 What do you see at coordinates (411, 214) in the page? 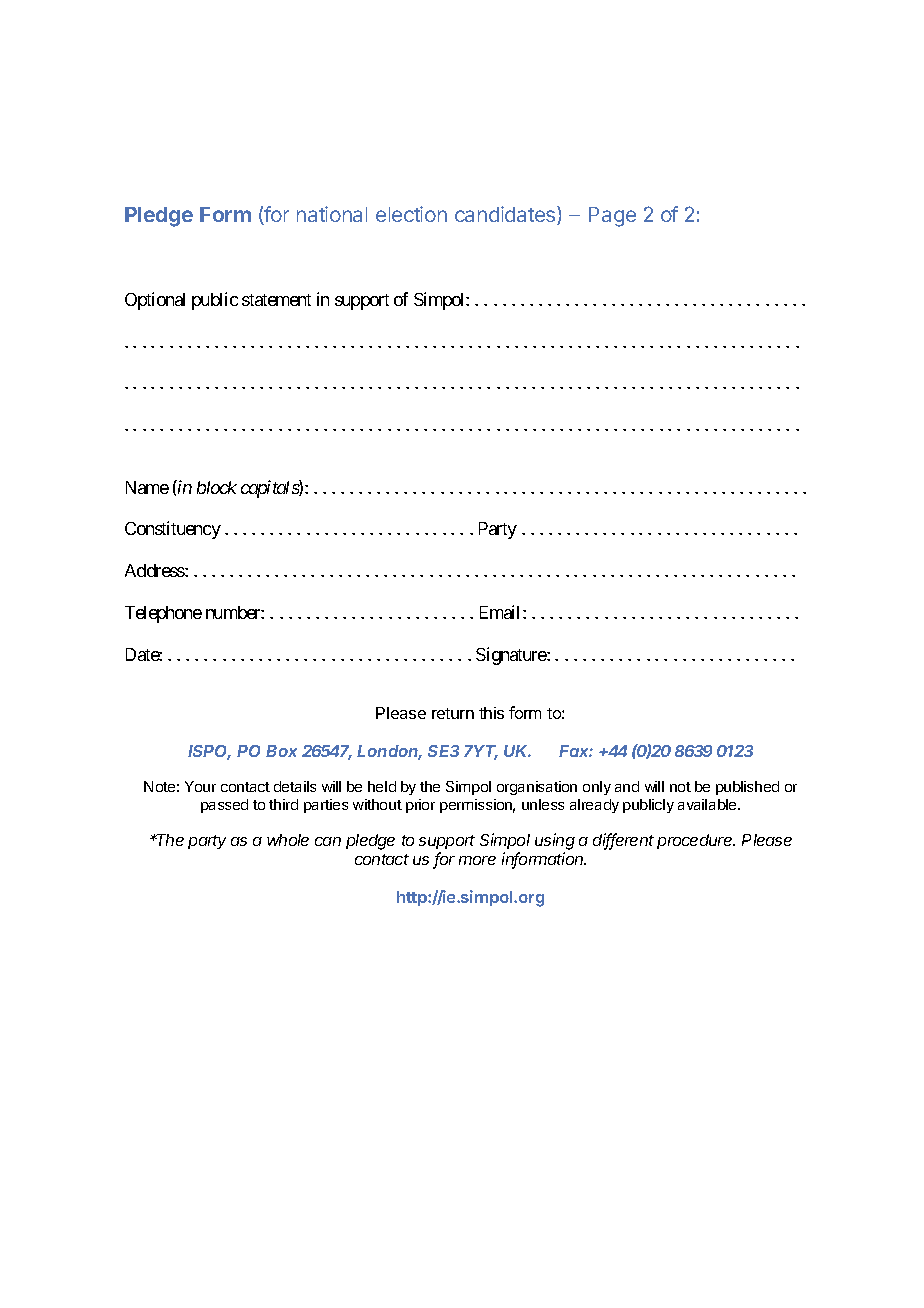
I see `election` at bounding box center [411, 214].
